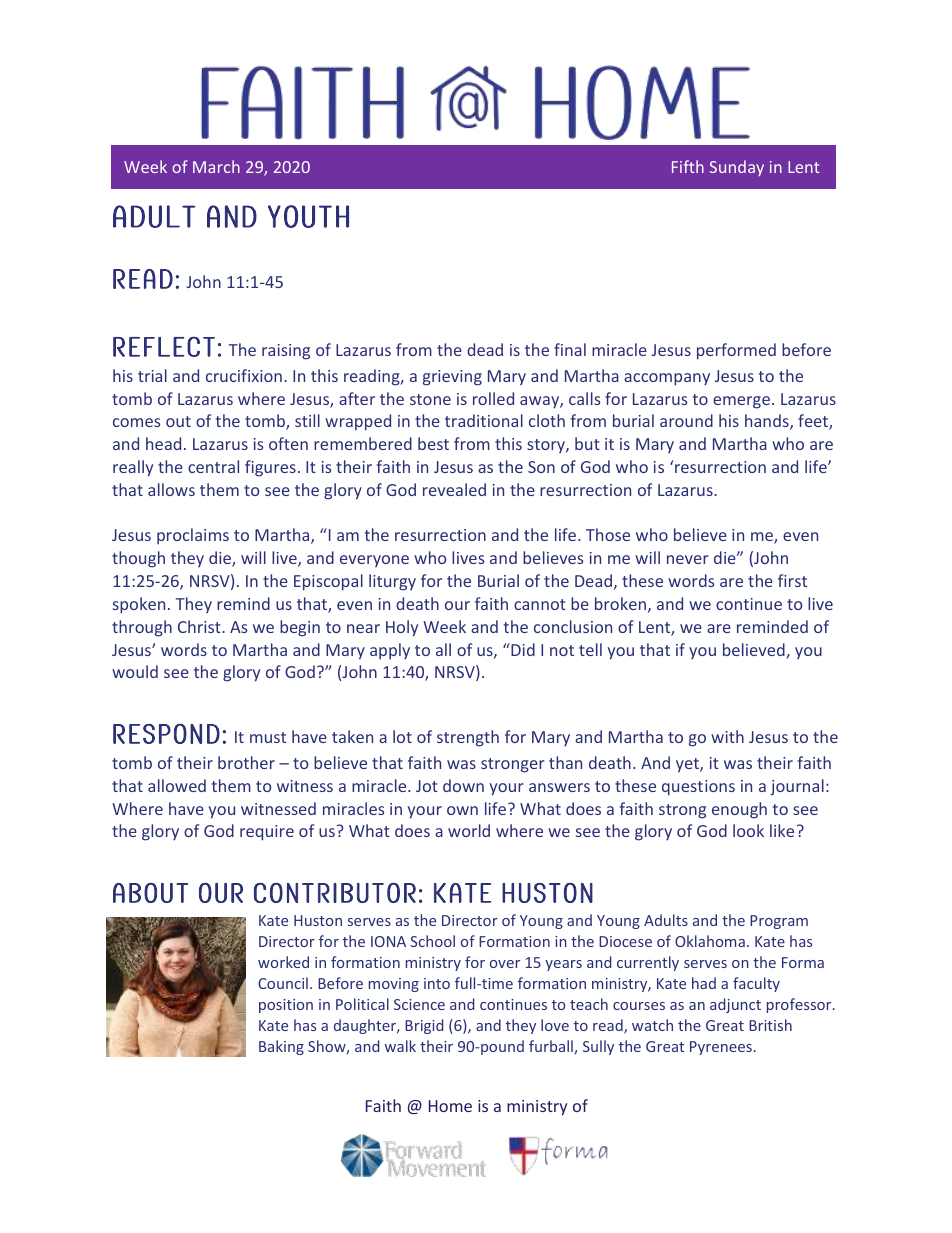 This screenshot has width=952, height=1233. I want to click on look, so click(748, 830).
